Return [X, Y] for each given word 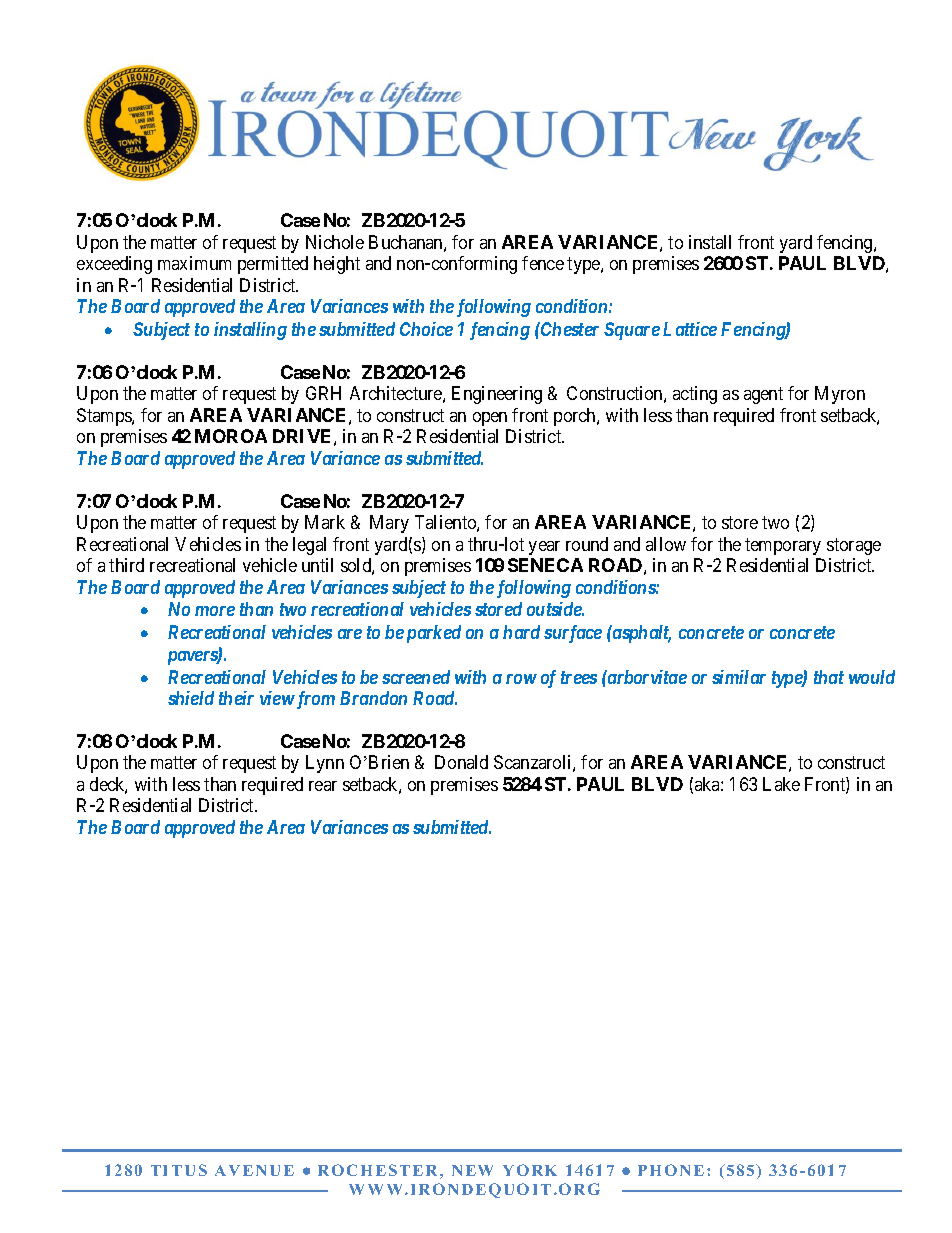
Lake [781, 784]
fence [543, 263]
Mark [325, 522]
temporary [783, 546]
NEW [472, 1170]
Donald [461, 762]
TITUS [179, 1170]
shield [191, 698]
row [521, 679]
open [490, 419]
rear [323, 786]
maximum [194, 263]
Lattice [690, 329]
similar [739, 677]
